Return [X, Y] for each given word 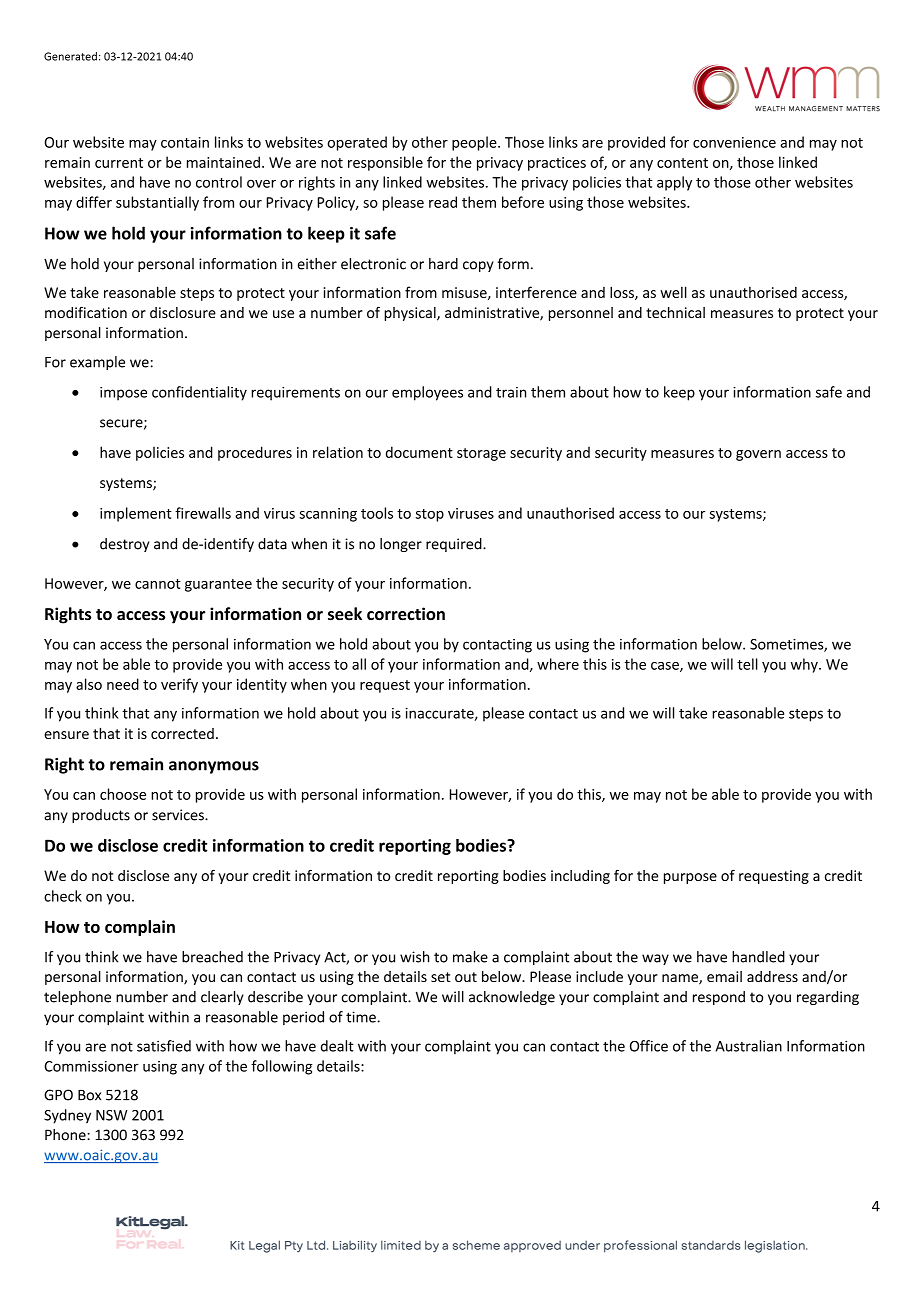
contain [185, 142]
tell [747, 664]
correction [406, 614]
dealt [337, 1046]
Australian [748, 1046]
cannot [158, 584]
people [475, 143]
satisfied [164, 1046]
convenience [734, 142]
